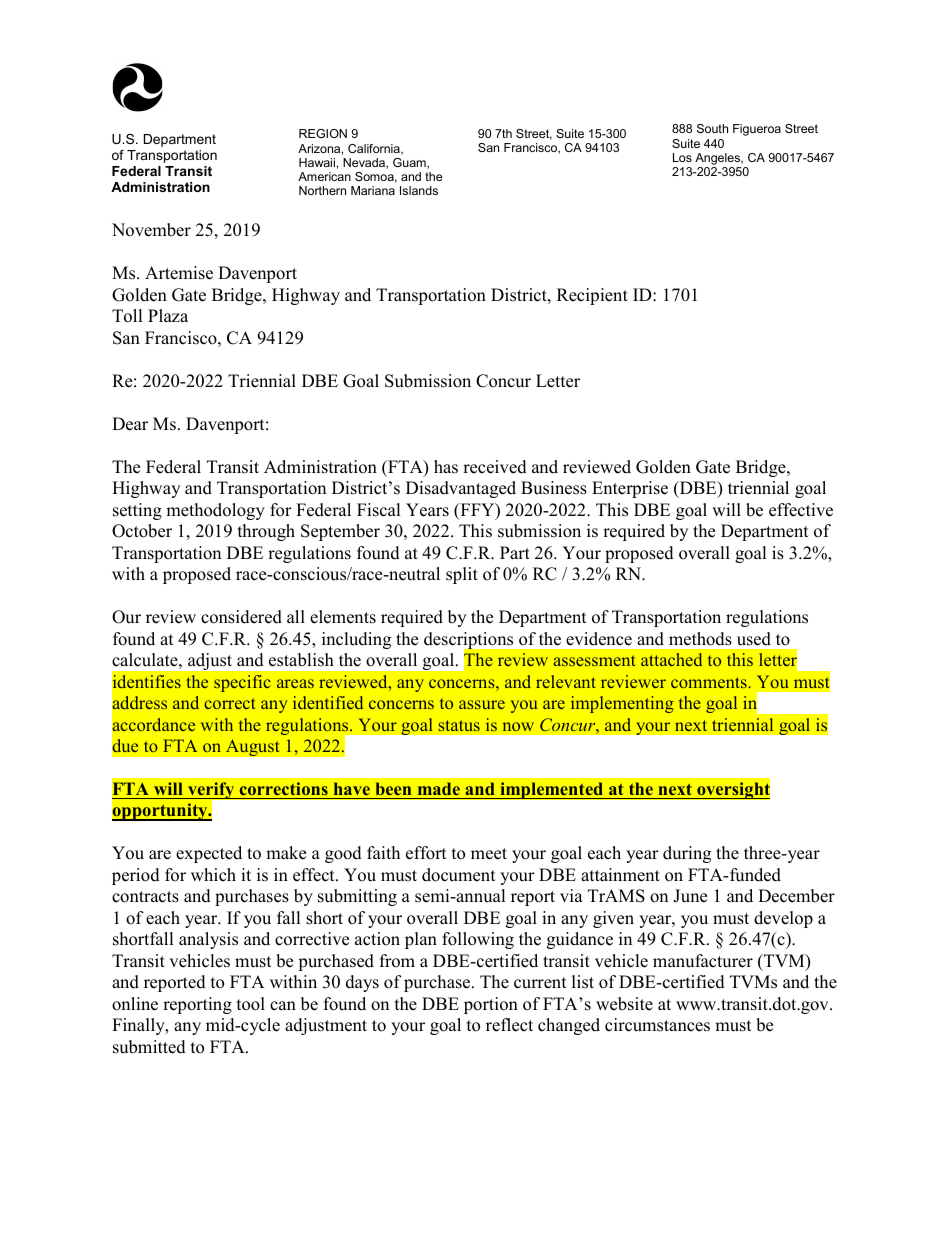 The width and height of the screenshot is (952, 1233). What do you see at coordinates (700, 639) in the screenshot?
I see `methods` at bounding box center [700, 639].
